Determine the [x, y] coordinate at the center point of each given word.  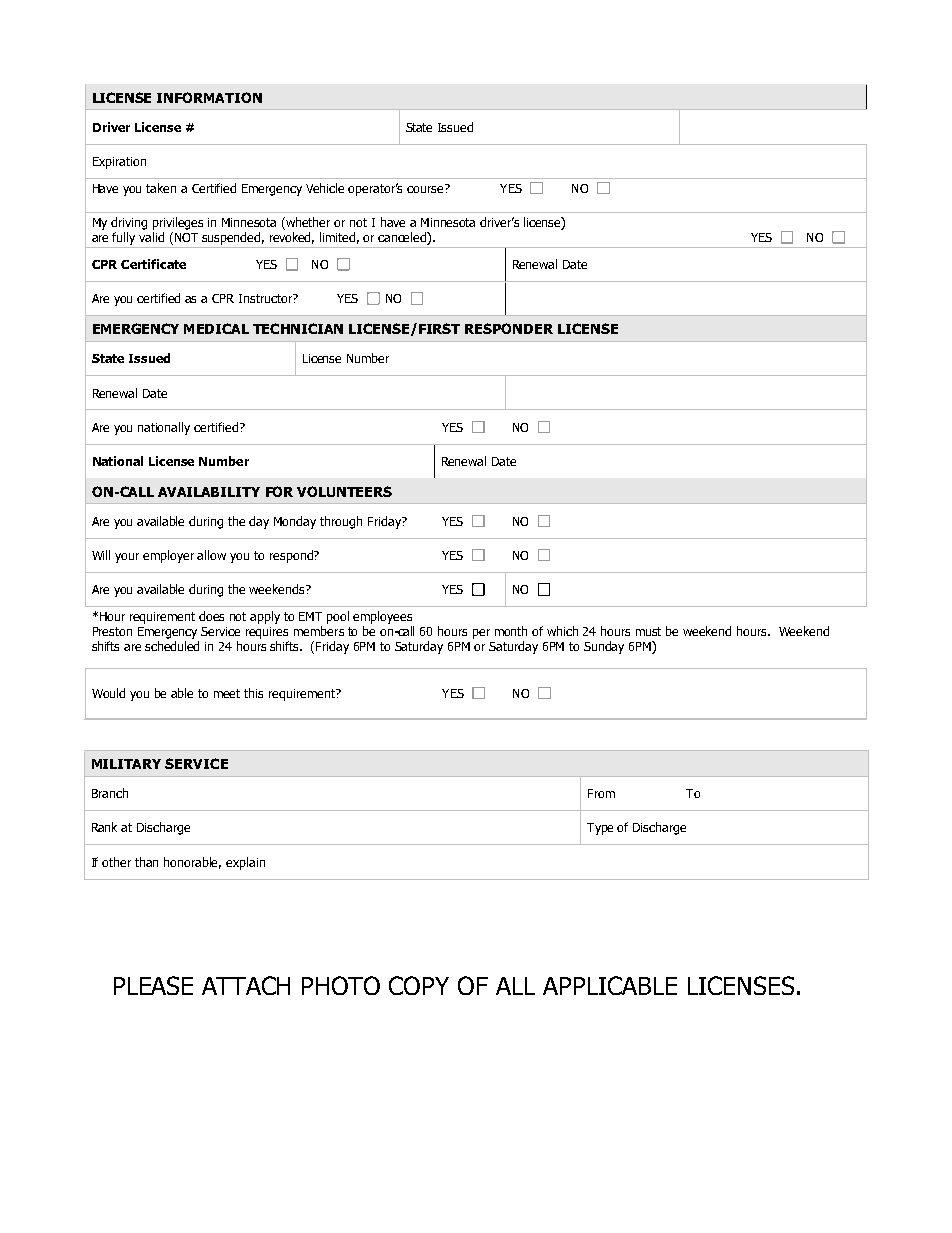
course [426, 188]
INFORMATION [209, 97]
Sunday [604, 647]
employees [382, 617]
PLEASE [153, 985]
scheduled [172, 646]
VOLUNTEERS [344, 491]
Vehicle [325, 188]
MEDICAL [216, 328]
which [562, 631]
